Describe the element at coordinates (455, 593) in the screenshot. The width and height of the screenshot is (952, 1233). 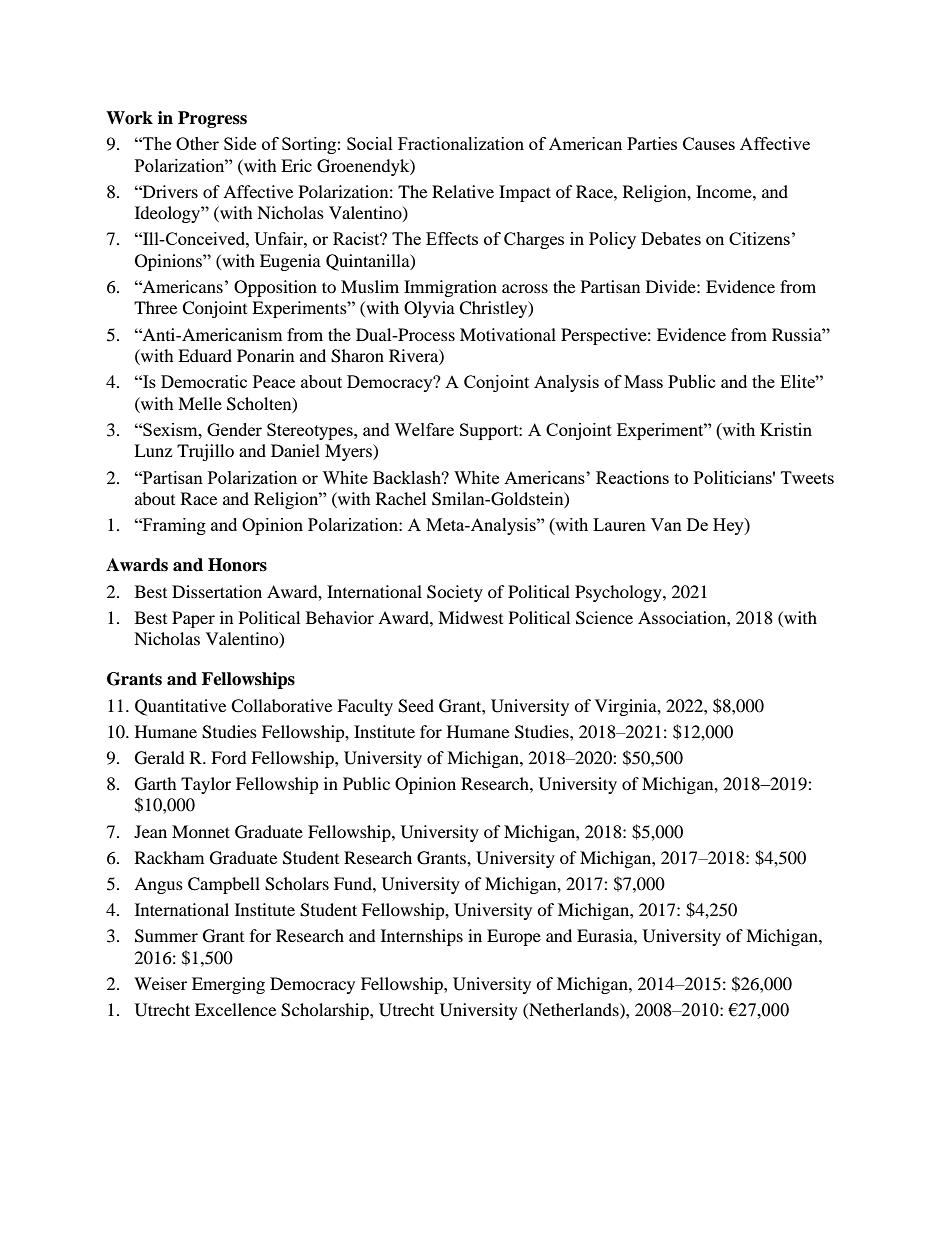
I see `Society` at that location.
